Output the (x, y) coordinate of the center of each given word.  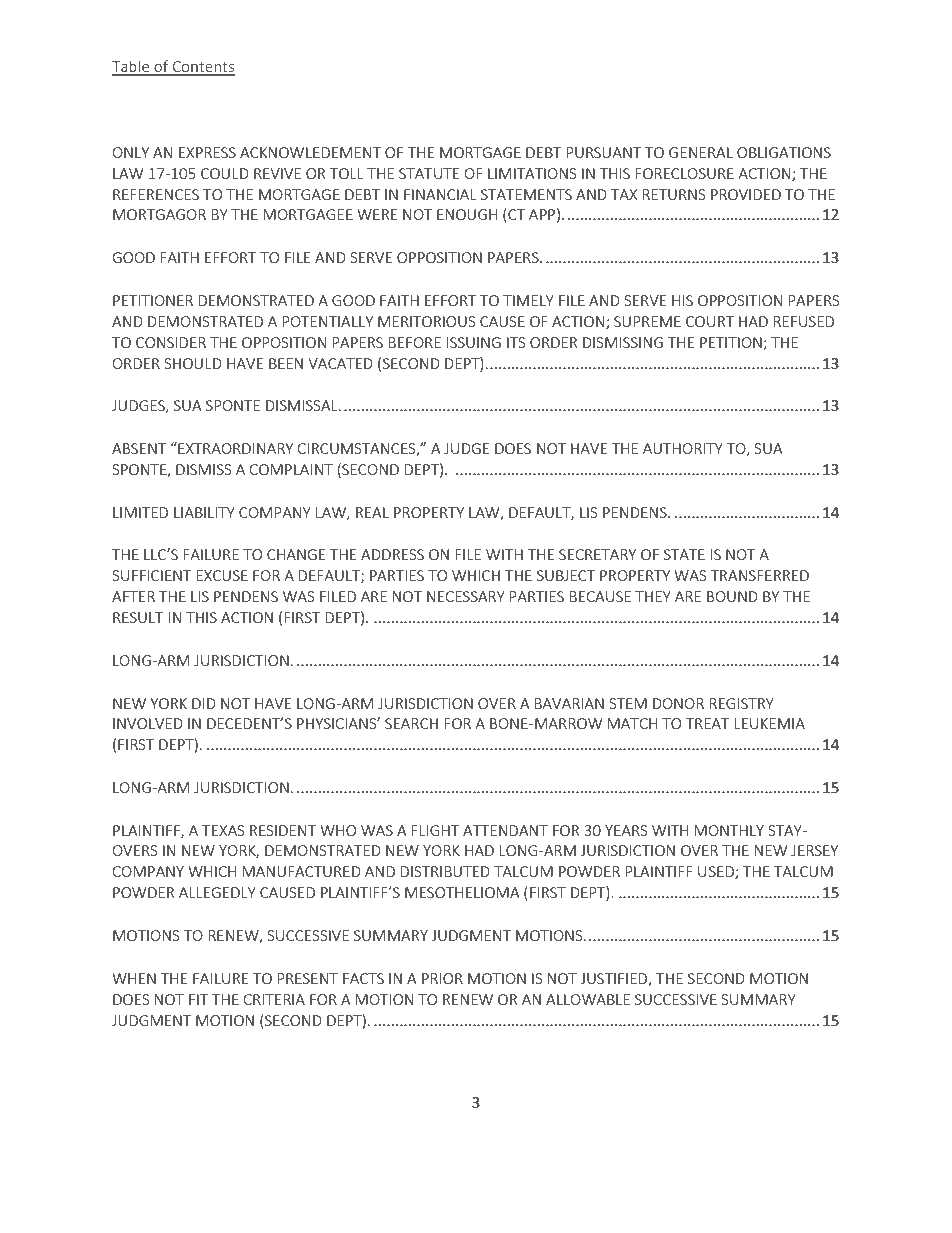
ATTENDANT (505, 830)
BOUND (732, 596)
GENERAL (701, 152)
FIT (198, 999)
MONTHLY (729, 830)
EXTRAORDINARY (234, 448)
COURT (710, 321)
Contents (202, 68)
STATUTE (429, 173)
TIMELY (528, 300)
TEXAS (223, 830)
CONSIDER (171, 342)
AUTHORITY (683, 448)
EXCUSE (222, 575)
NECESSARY (466, 596)
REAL (372, 512)
